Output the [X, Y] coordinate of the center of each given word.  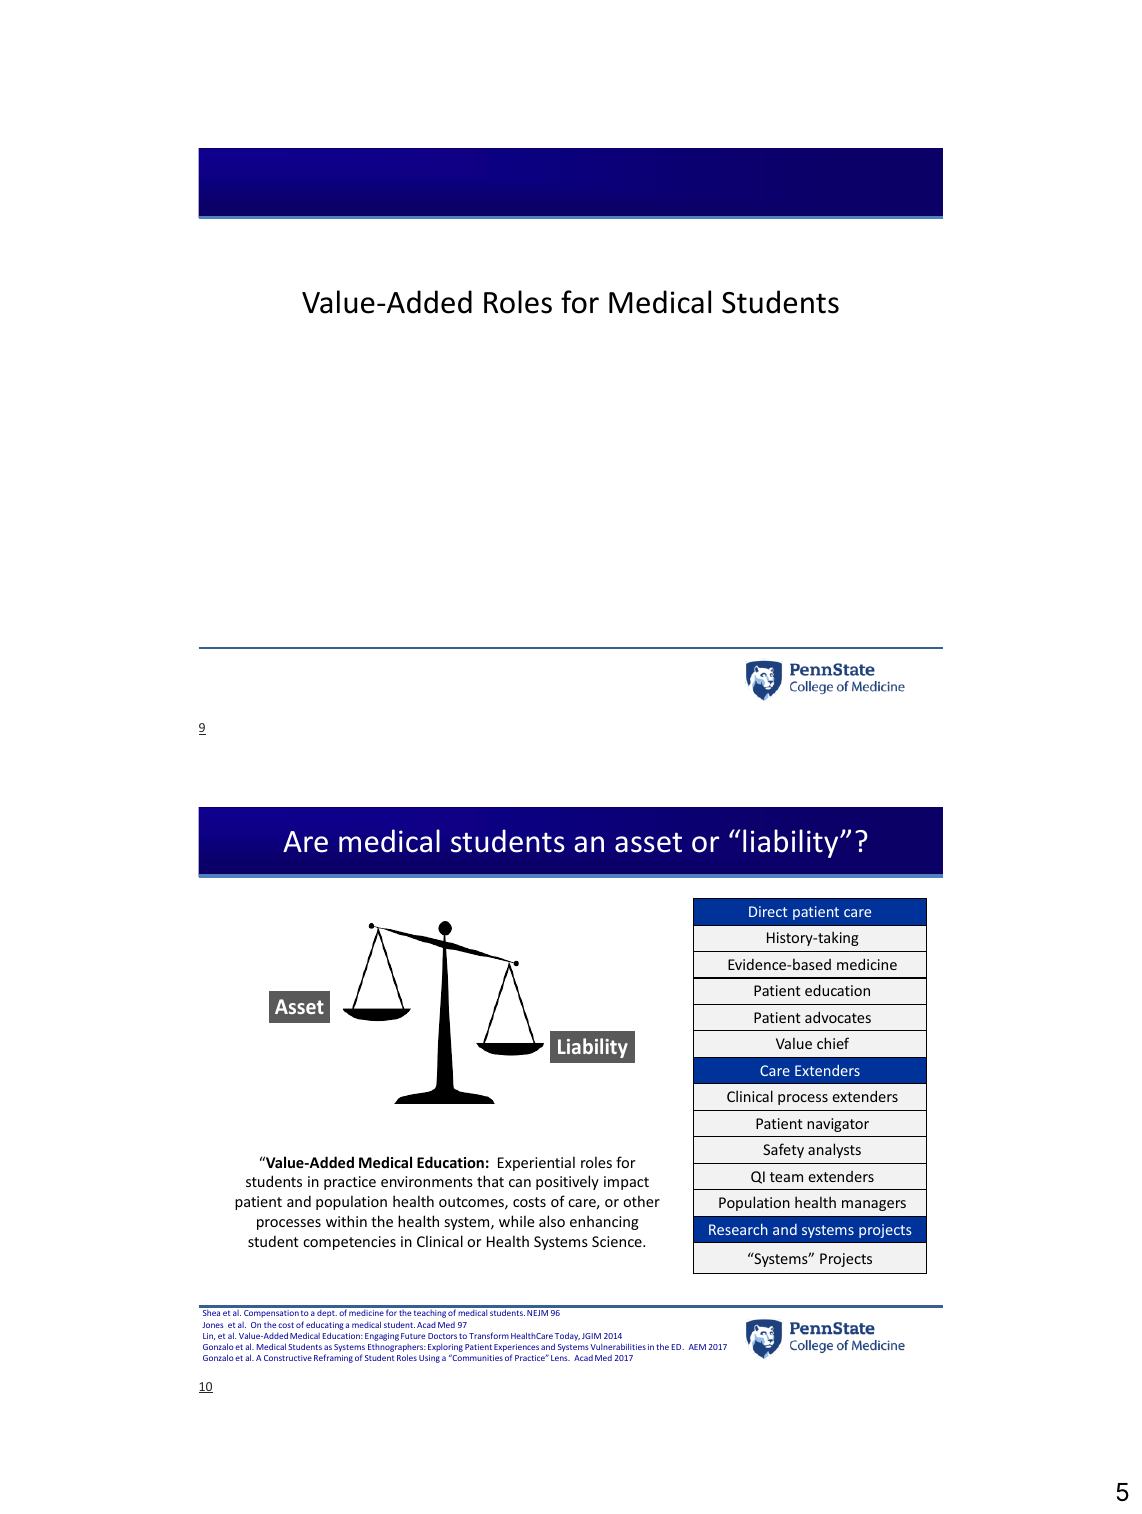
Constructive [288, 1358]
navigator [838, 1125]
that [490, 1181]
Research [738, 1229]
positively [567, 1182]
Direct [768, 911]
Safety [783, 1150]
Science [618, 1241]
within [346, 1221]
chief [833, 1043]
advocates [838, 1017]
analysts [834, 1150]
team [786, 1177]
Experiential [536, 1163]
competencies [349, 1243]
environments [427, 1181]
